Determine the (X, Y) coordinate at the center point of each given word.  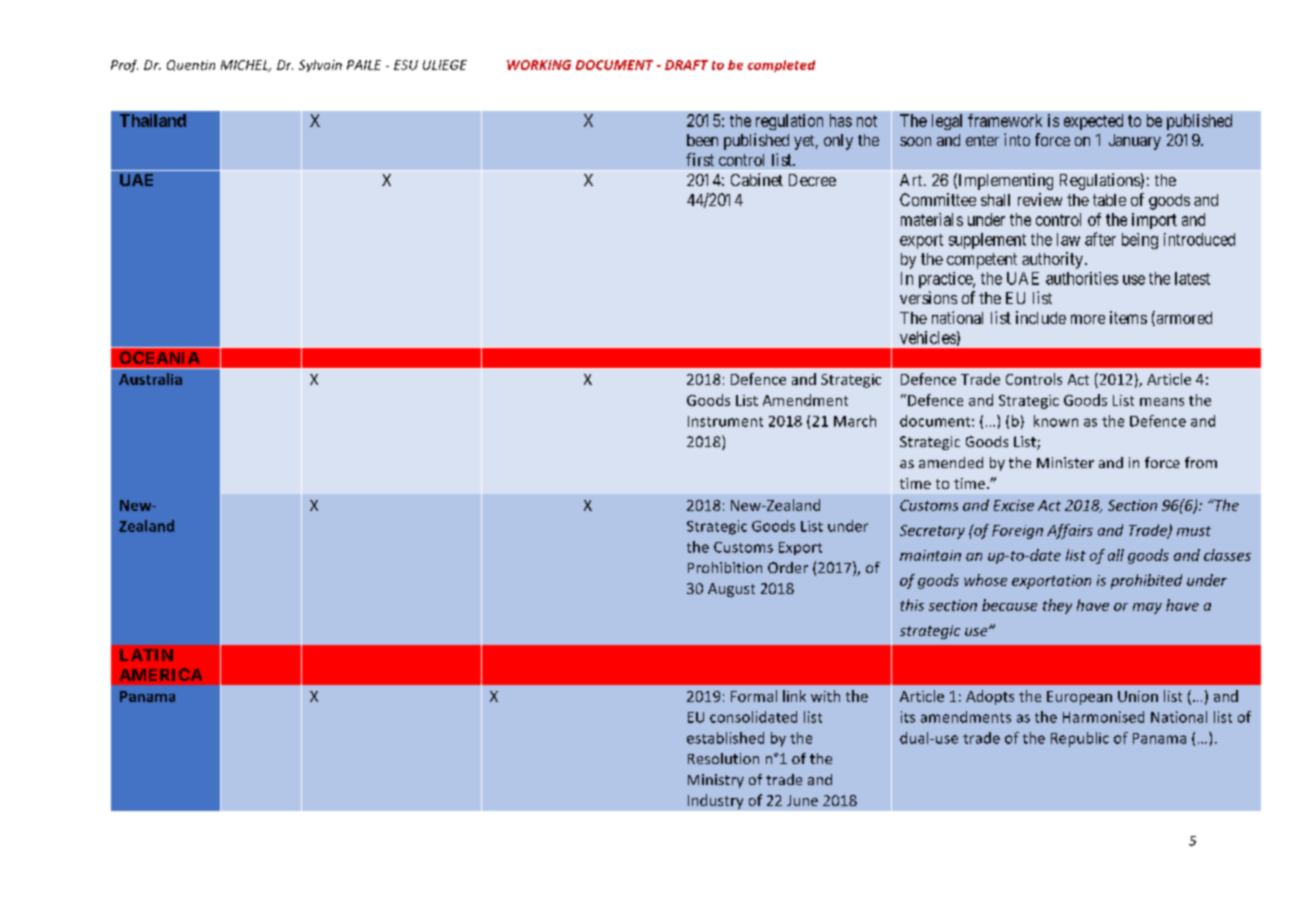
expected (1093, 122)
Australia (150, 379)
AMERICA (161, 674)
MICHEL (246, 66)
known (1056, 421)
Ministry (716, 781)
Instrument (725, 421)
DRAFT (686, 65)
